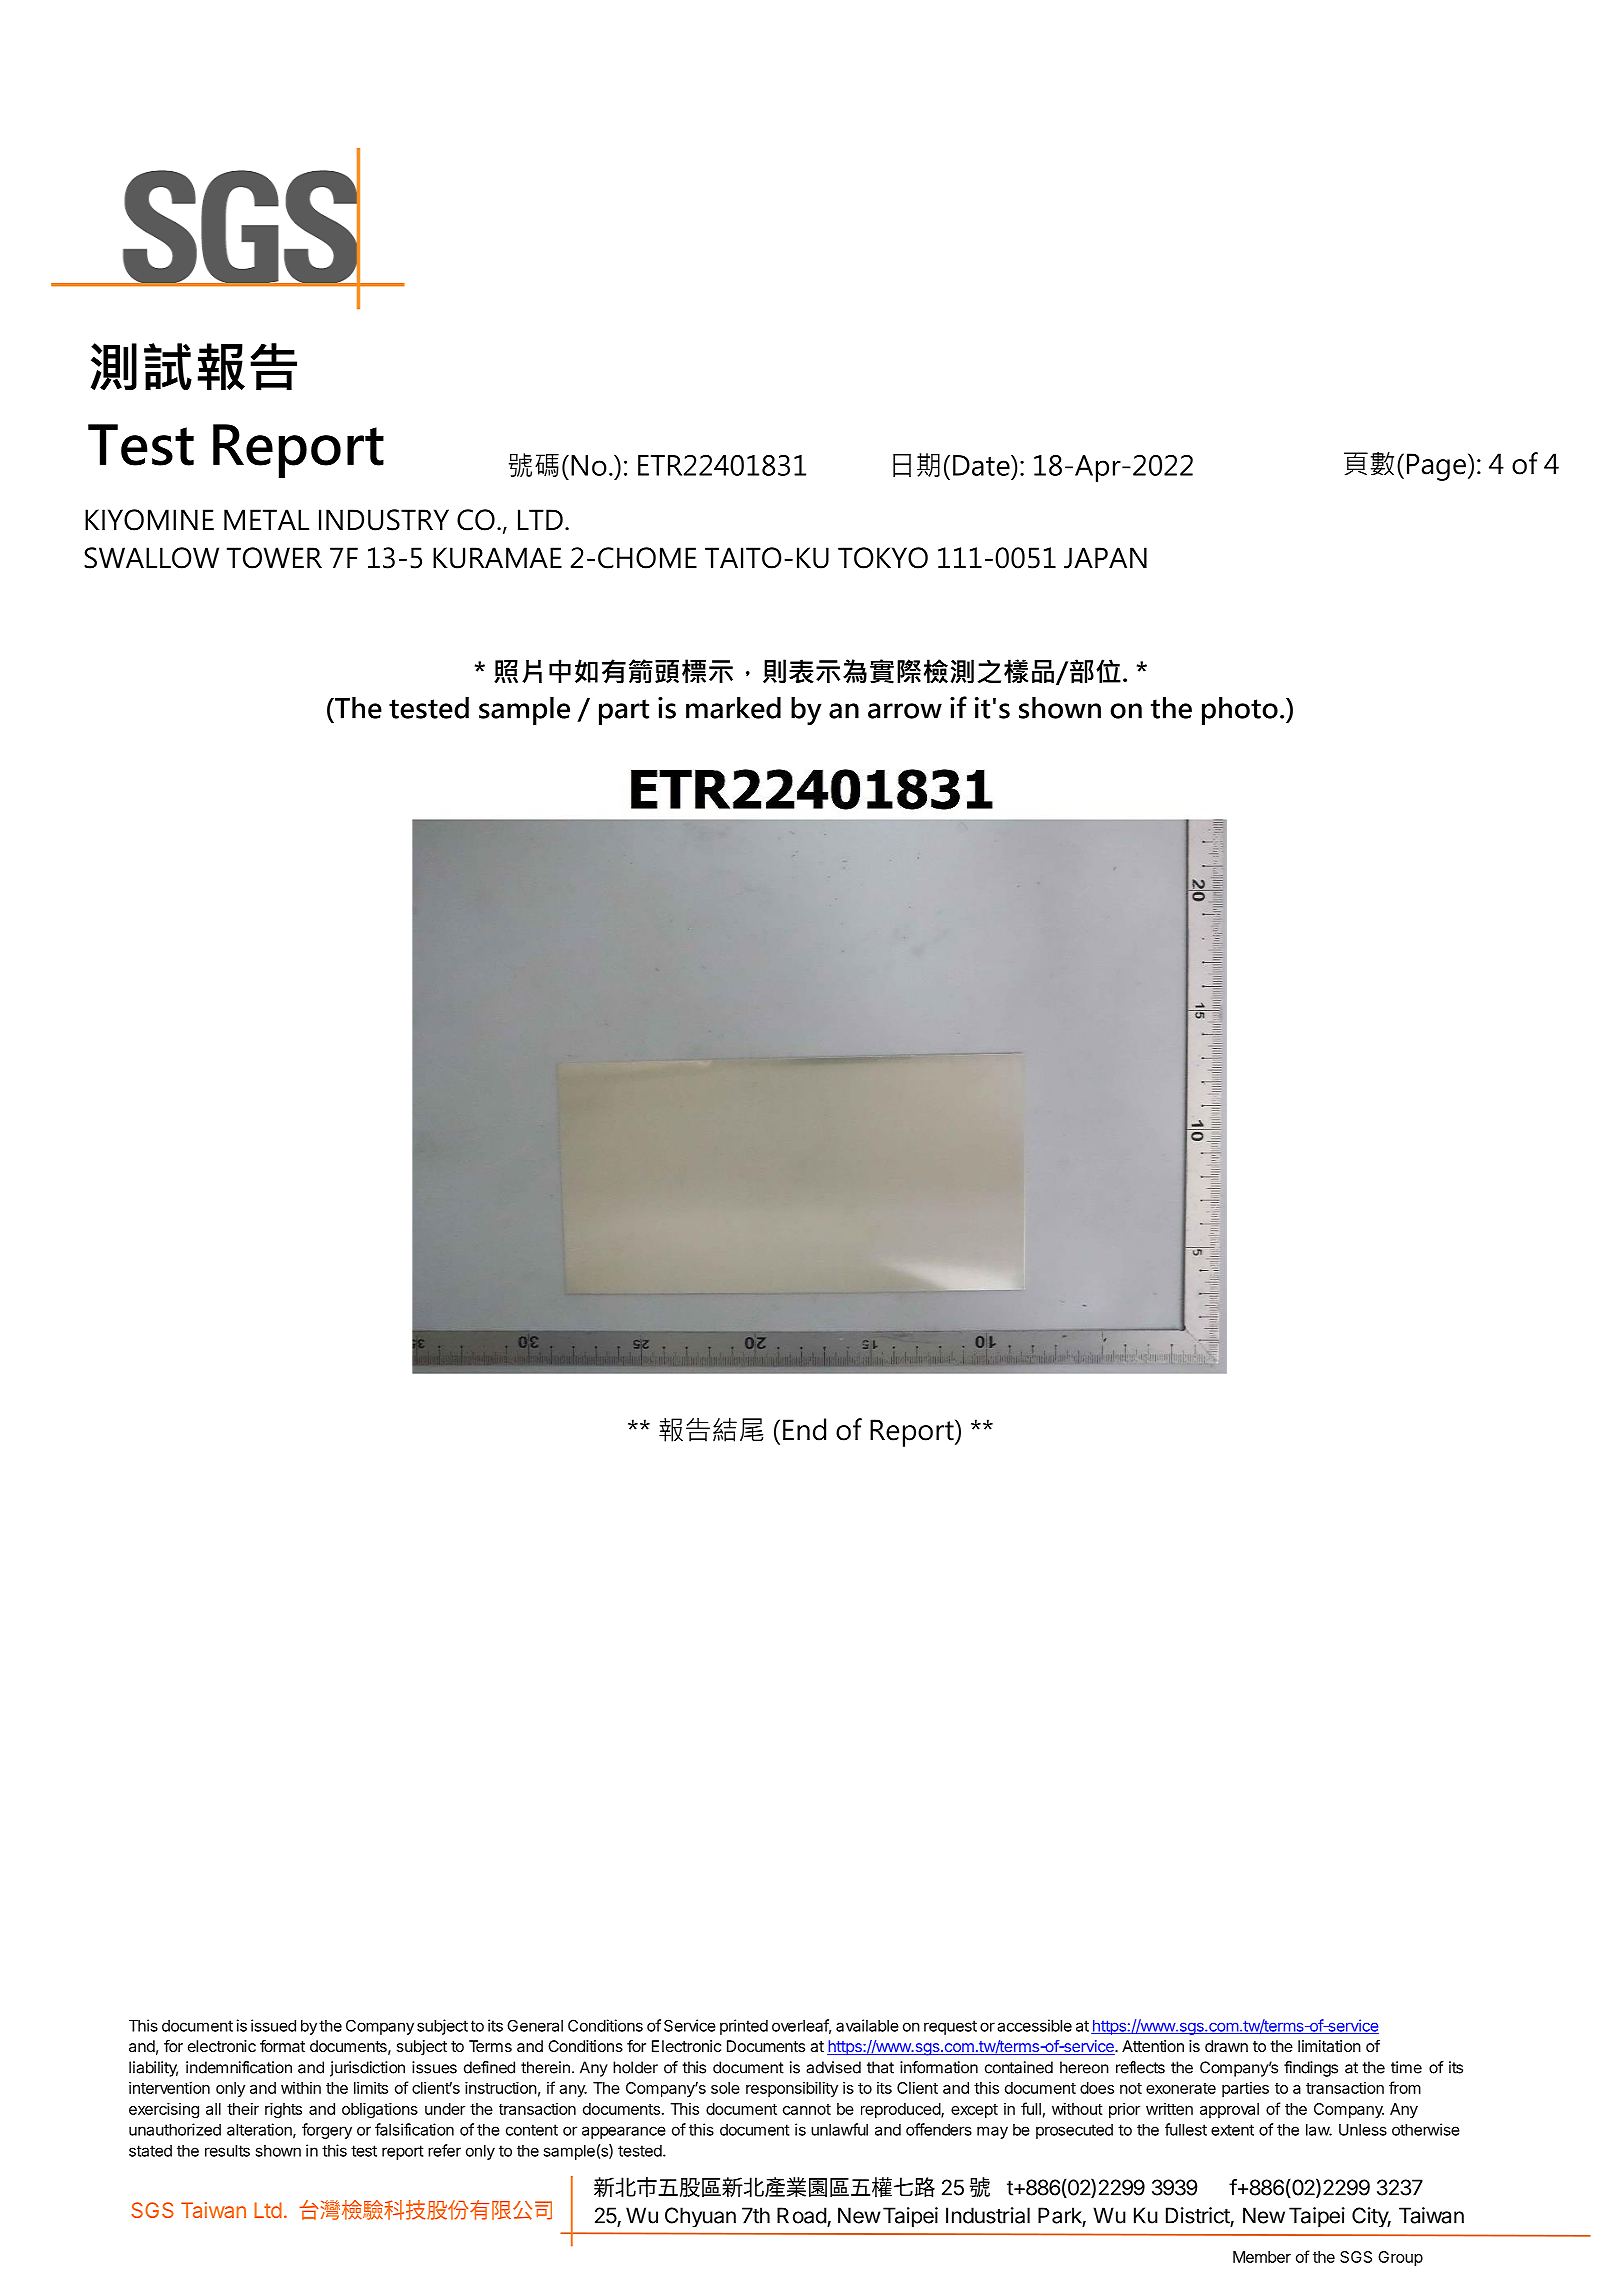  I want to click on marked, so click(733, 707).
